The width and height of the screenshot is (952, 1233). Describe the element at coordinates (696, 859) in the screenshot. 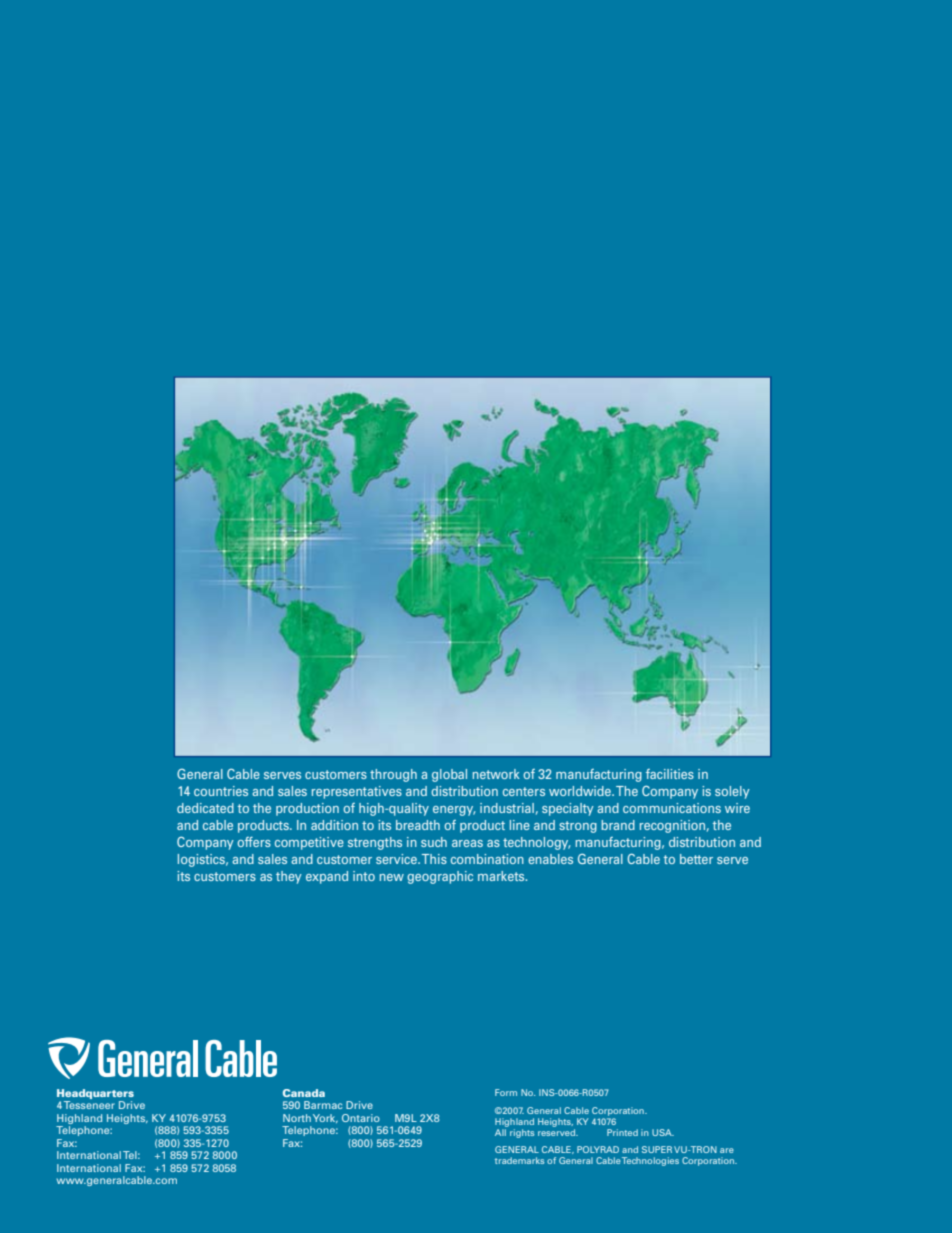

I see `better` at that location.
